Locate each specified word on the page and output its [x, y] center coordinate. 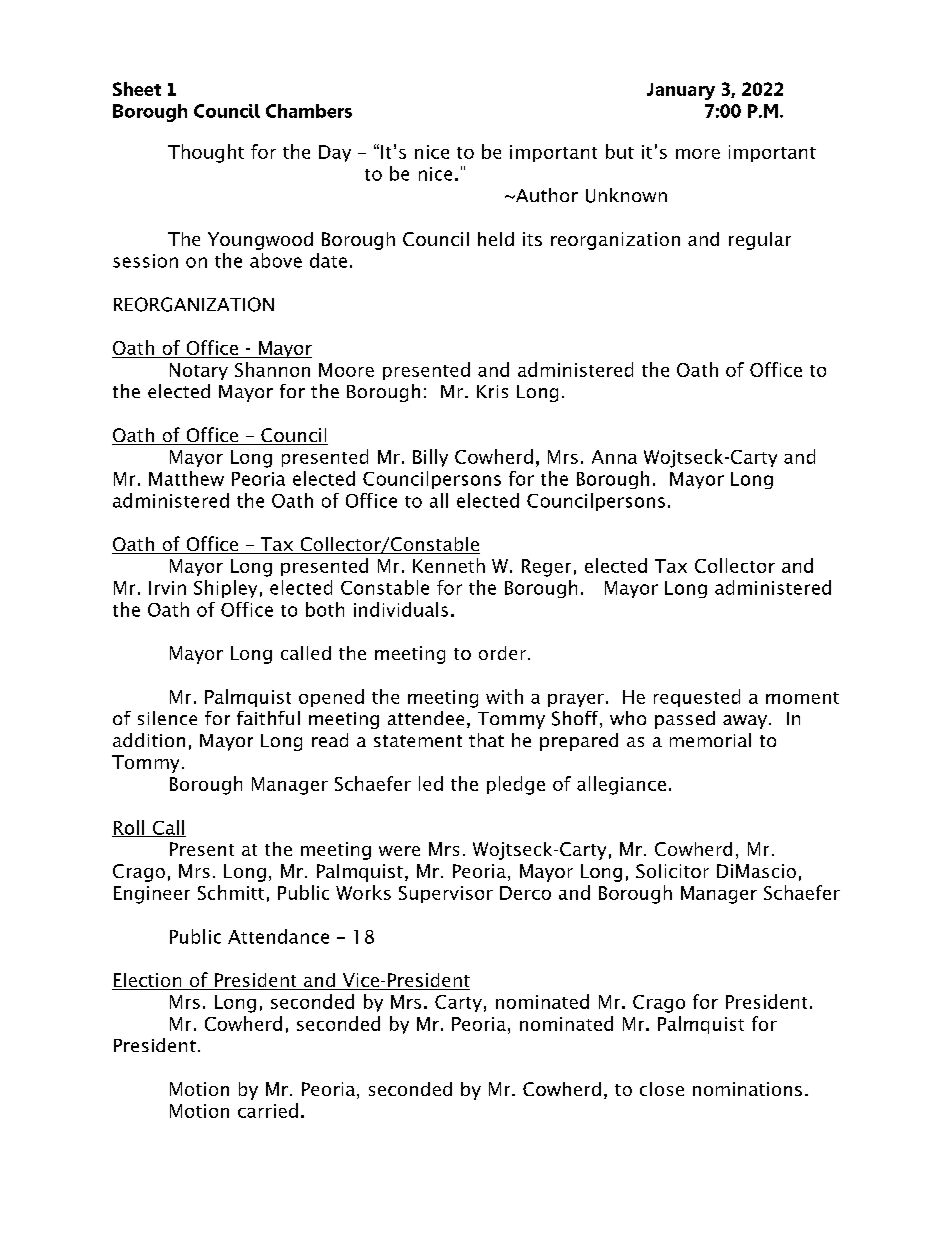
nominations [747, 1089]
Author [546, 195]
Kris [492, 391]
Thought [206, 153]
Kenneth [449, 565]
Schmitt [231, 892]
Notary [199, 371]
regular [760, 241]
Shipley [225, 589]
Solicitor [672, 871]
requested [697, 698]
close [662, 1089]
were [399, 851]
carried [268, 1110]
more [698, 154]
